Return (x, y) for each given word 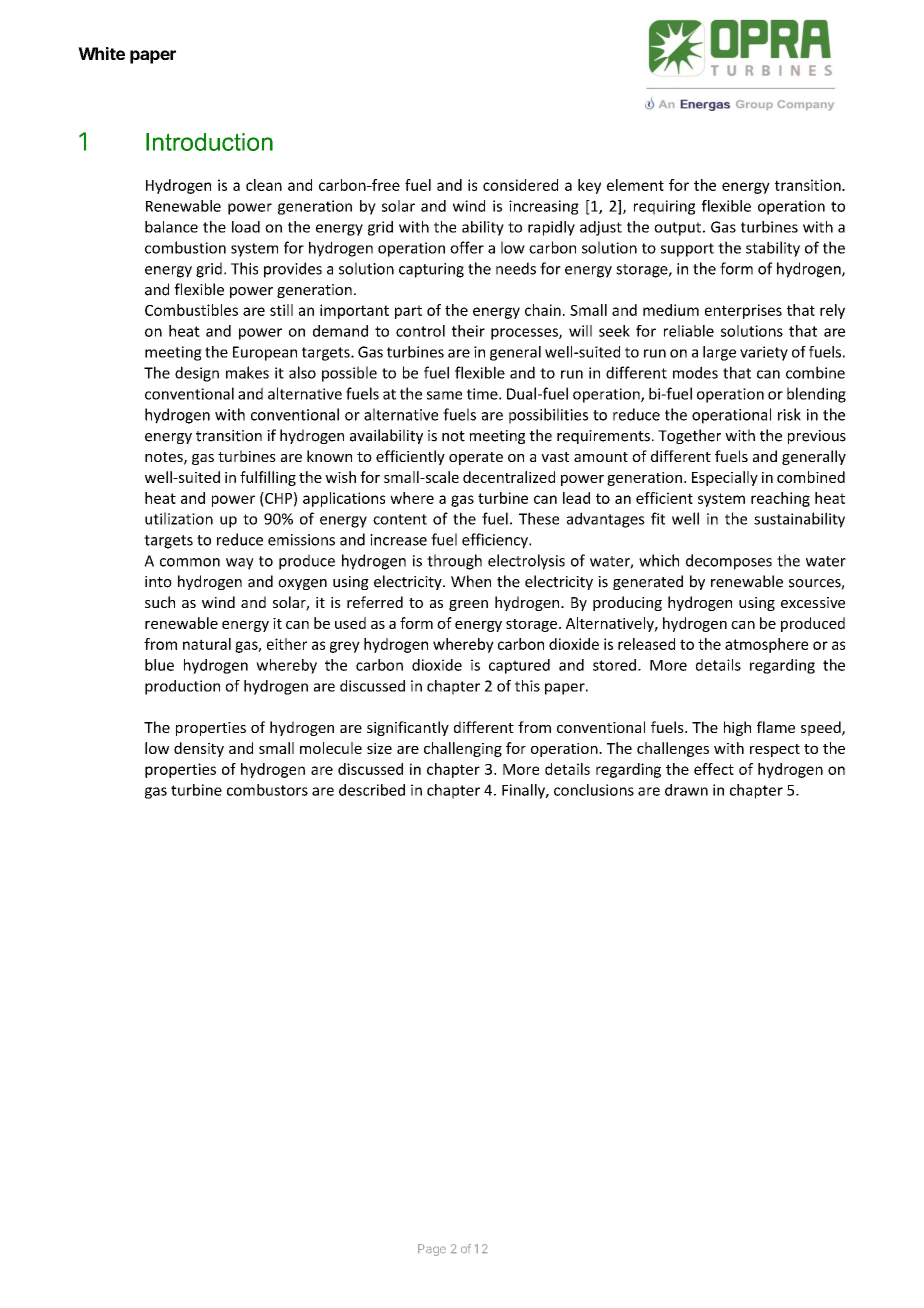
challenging (463, 749)
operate (476, 458)
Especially (725, 478)
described (372, 790)
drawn (686, 790)
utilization (179, 518)
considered (520, 185)
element (635, 185)
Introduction (209, 142)
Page (432, 1250)
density (199, 749)
